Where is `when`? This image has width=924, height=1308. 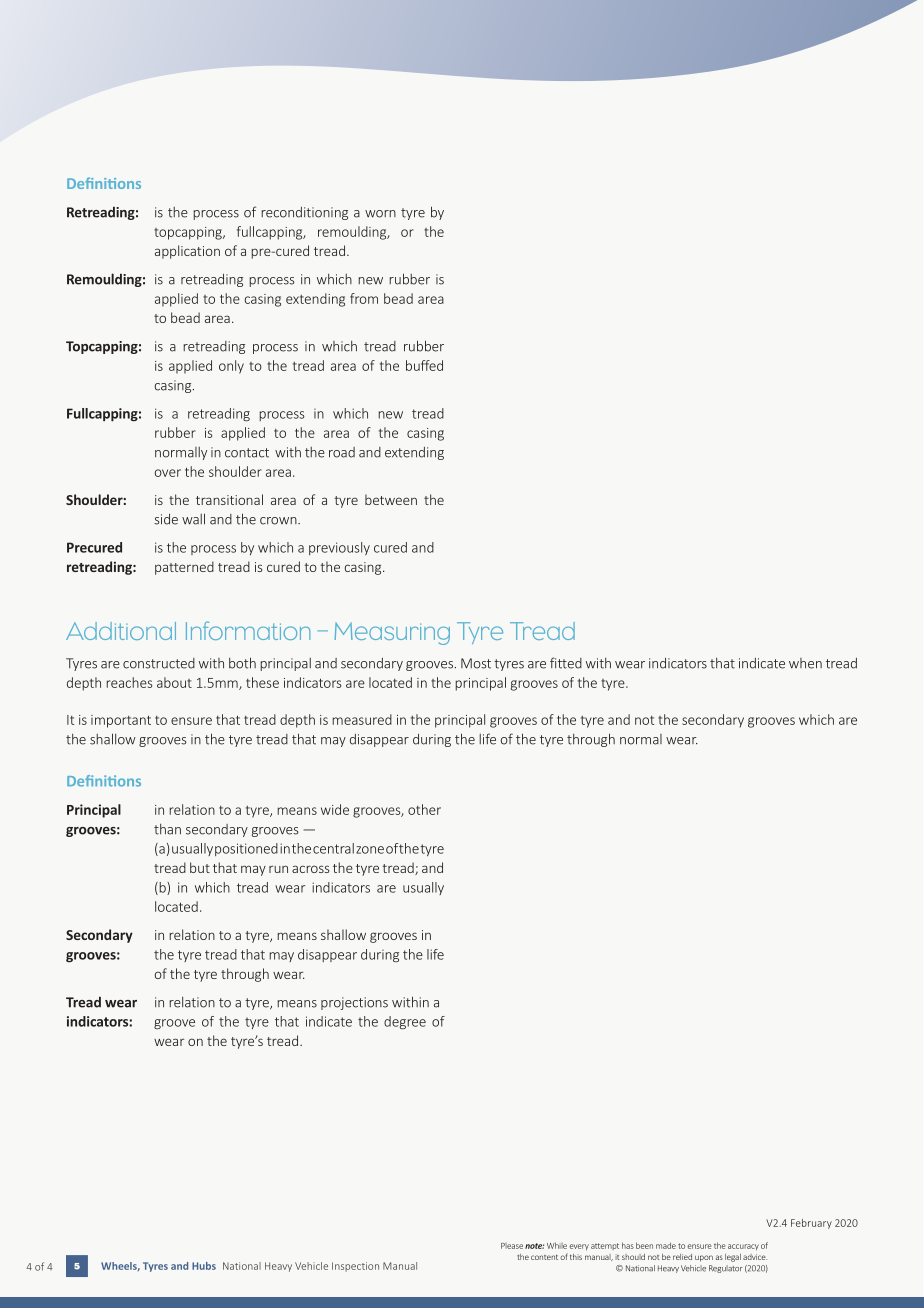
when is located at coordinates (805, 663).
